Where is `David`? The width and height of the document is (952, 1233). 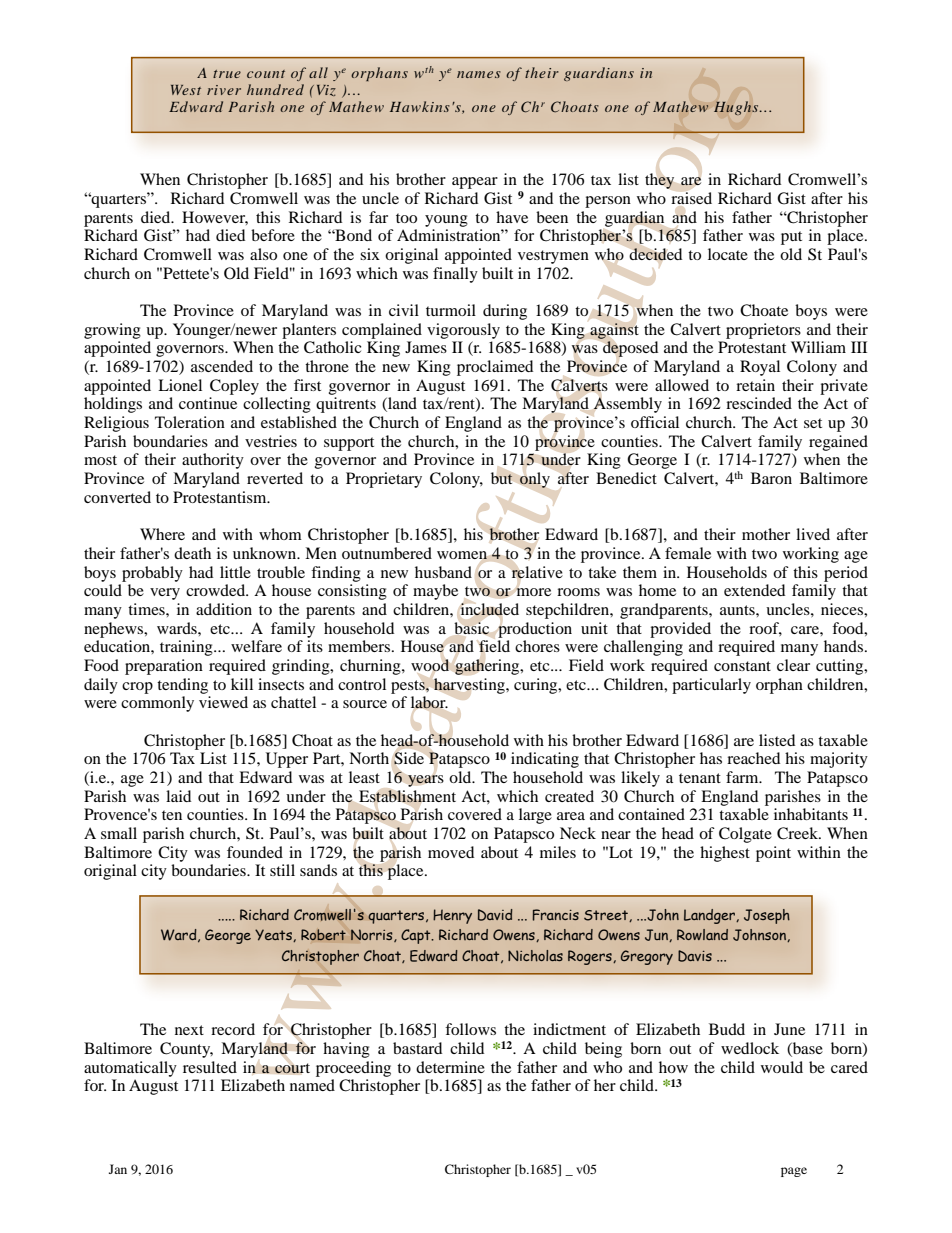 David is located at coordinates (495, 915).
